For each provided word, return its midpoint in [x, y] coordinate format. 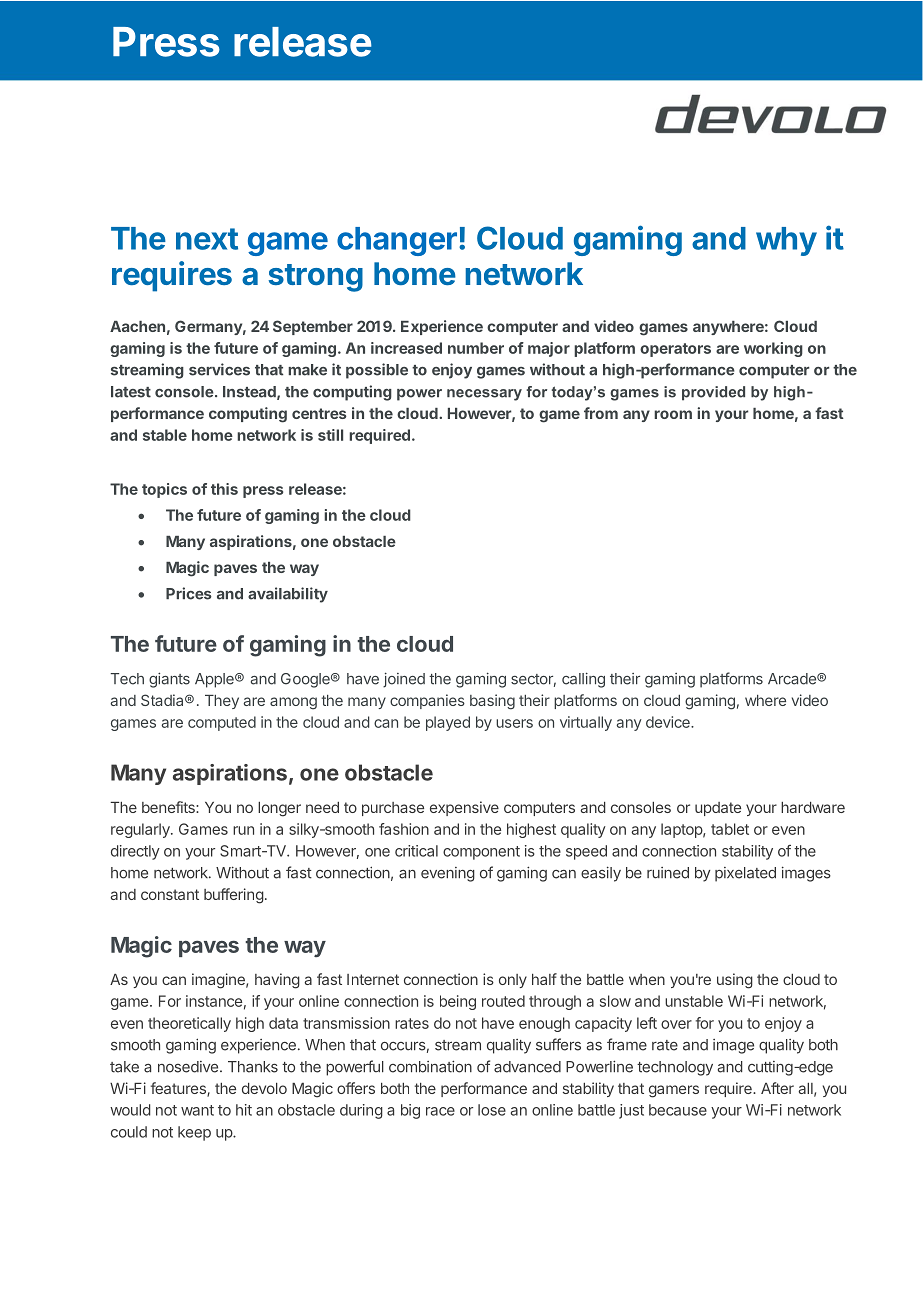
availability [288, 595]
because [678, 1110]
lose [492, 1110]
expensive [464, 808]
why [786, 241]
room [673, 414]
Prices [189, 593]
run [243, 830]
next [207, 239]
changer [397, 241]
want [197, 1110]
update [718, 809]
